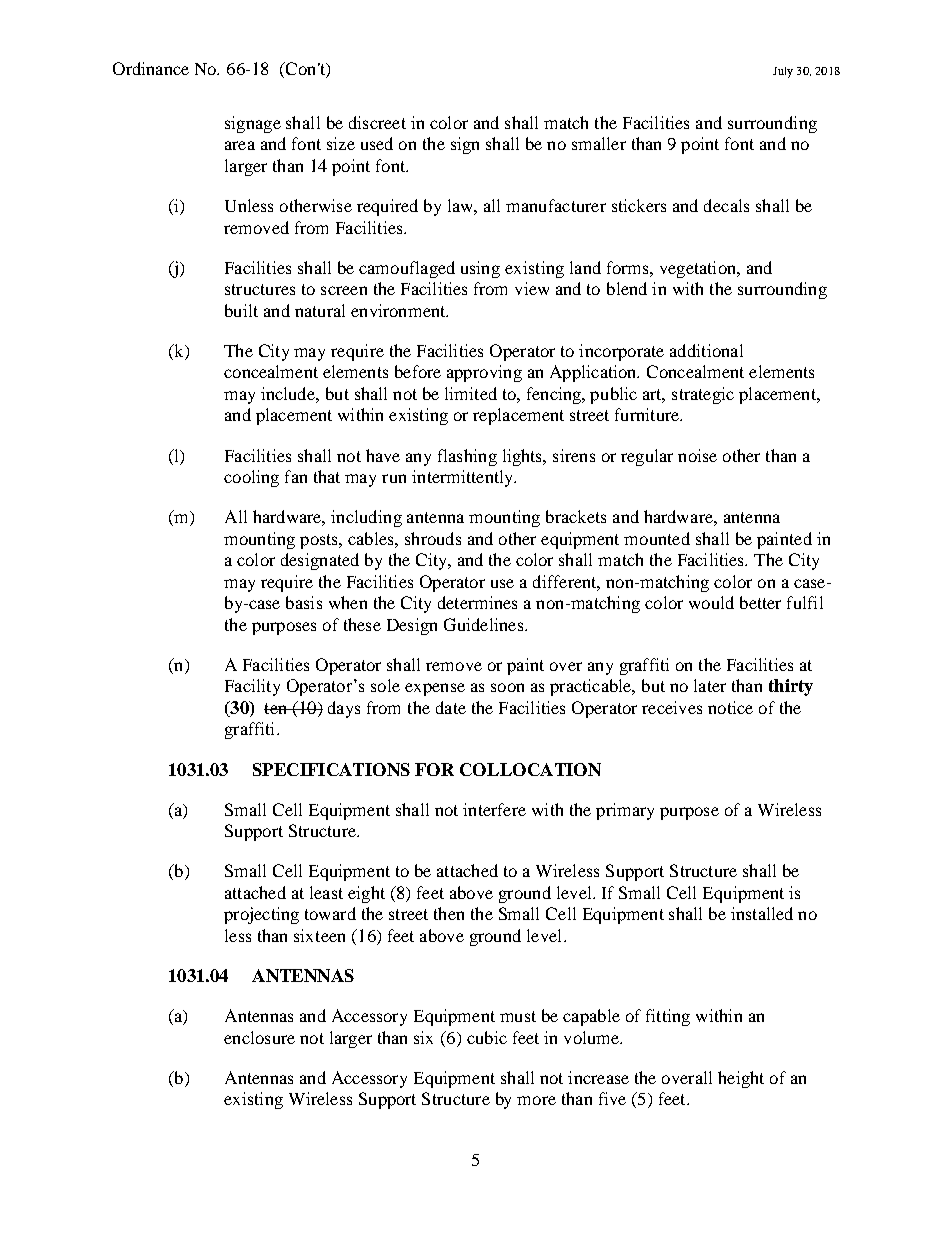  What do you see at coordinates (706, 350) in the screenshot?
I see `additional` at bounding box center [706, 350].
